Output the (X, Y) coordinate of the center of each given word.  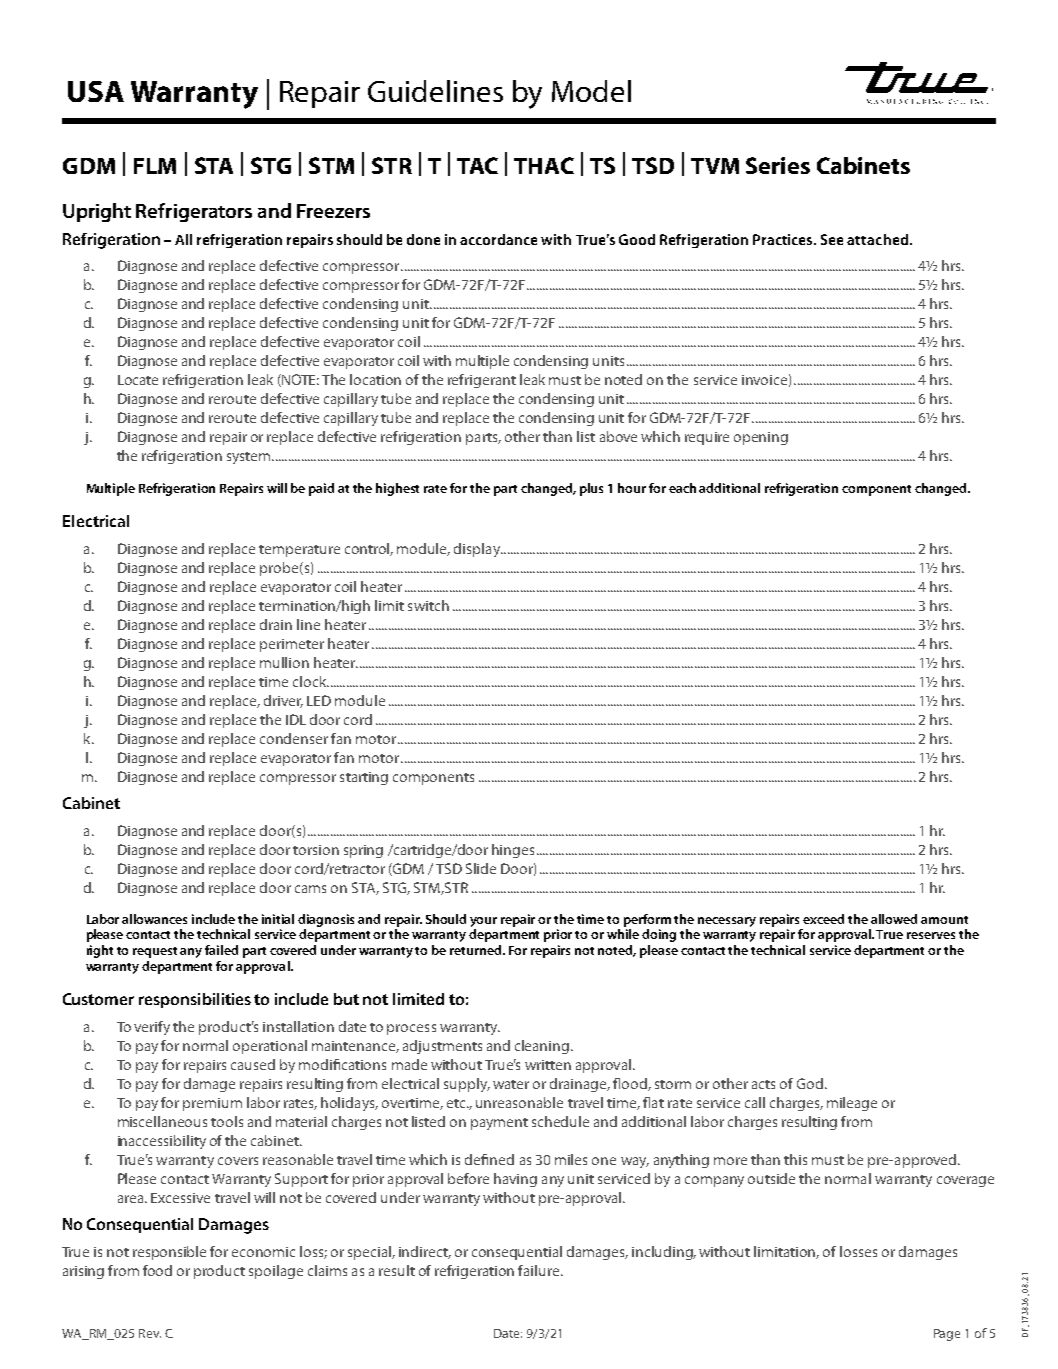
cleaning (542, 1047)
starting (364, 778)
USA (96, 91)
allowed (894, 919)
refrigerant (482, 381)
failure (540, 1270)
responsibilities (195, 1000)
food (157, 1270)
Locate (138, 380)
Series (778, 165)
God (810, 1083)
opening (761, 438)
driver (283, 701)
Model (591, 91)
